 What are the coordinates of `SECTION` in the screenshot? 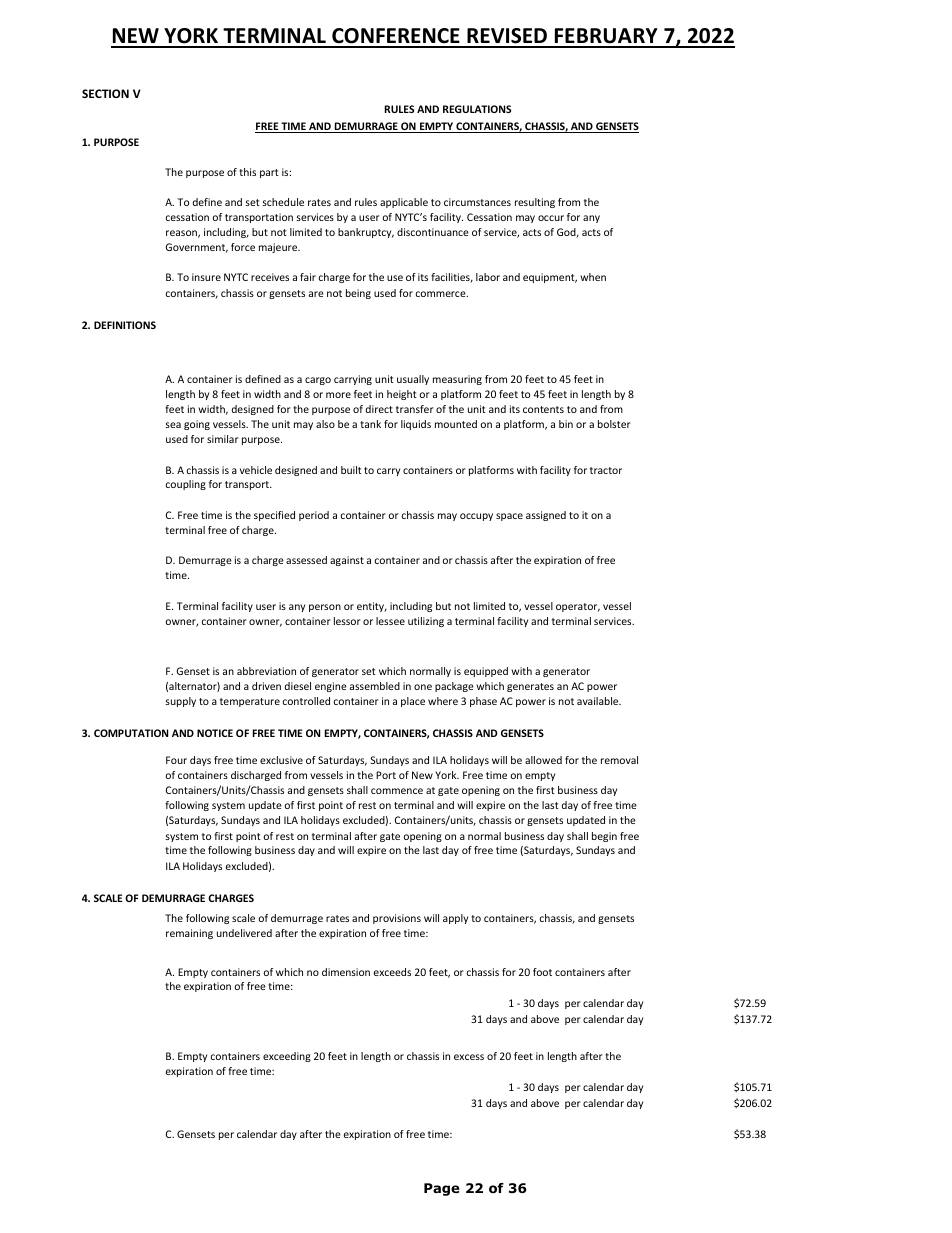 It's located at (105, 93).
